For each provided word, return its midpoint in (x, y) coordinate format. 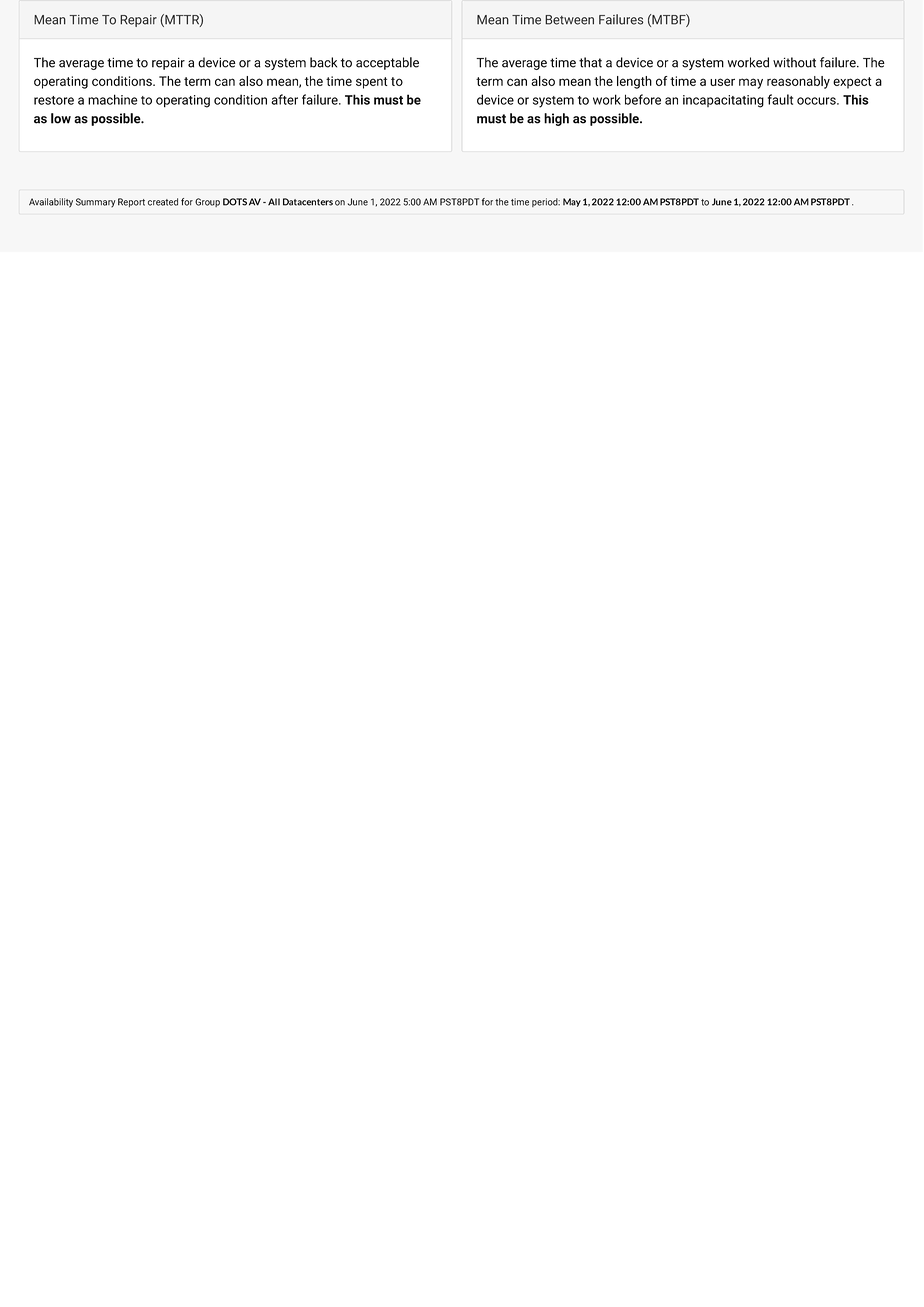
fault (780, 99)
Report (131, 202)
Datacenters (308, 202)
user (722, 82)
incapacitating (723, 101)
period (546, 202)
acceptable (387, 63)
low (61, 118)
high (556, 119)
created (163, 202)
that (590, 62)
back (323, 62)
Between (569, 20)
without (794, 62)
